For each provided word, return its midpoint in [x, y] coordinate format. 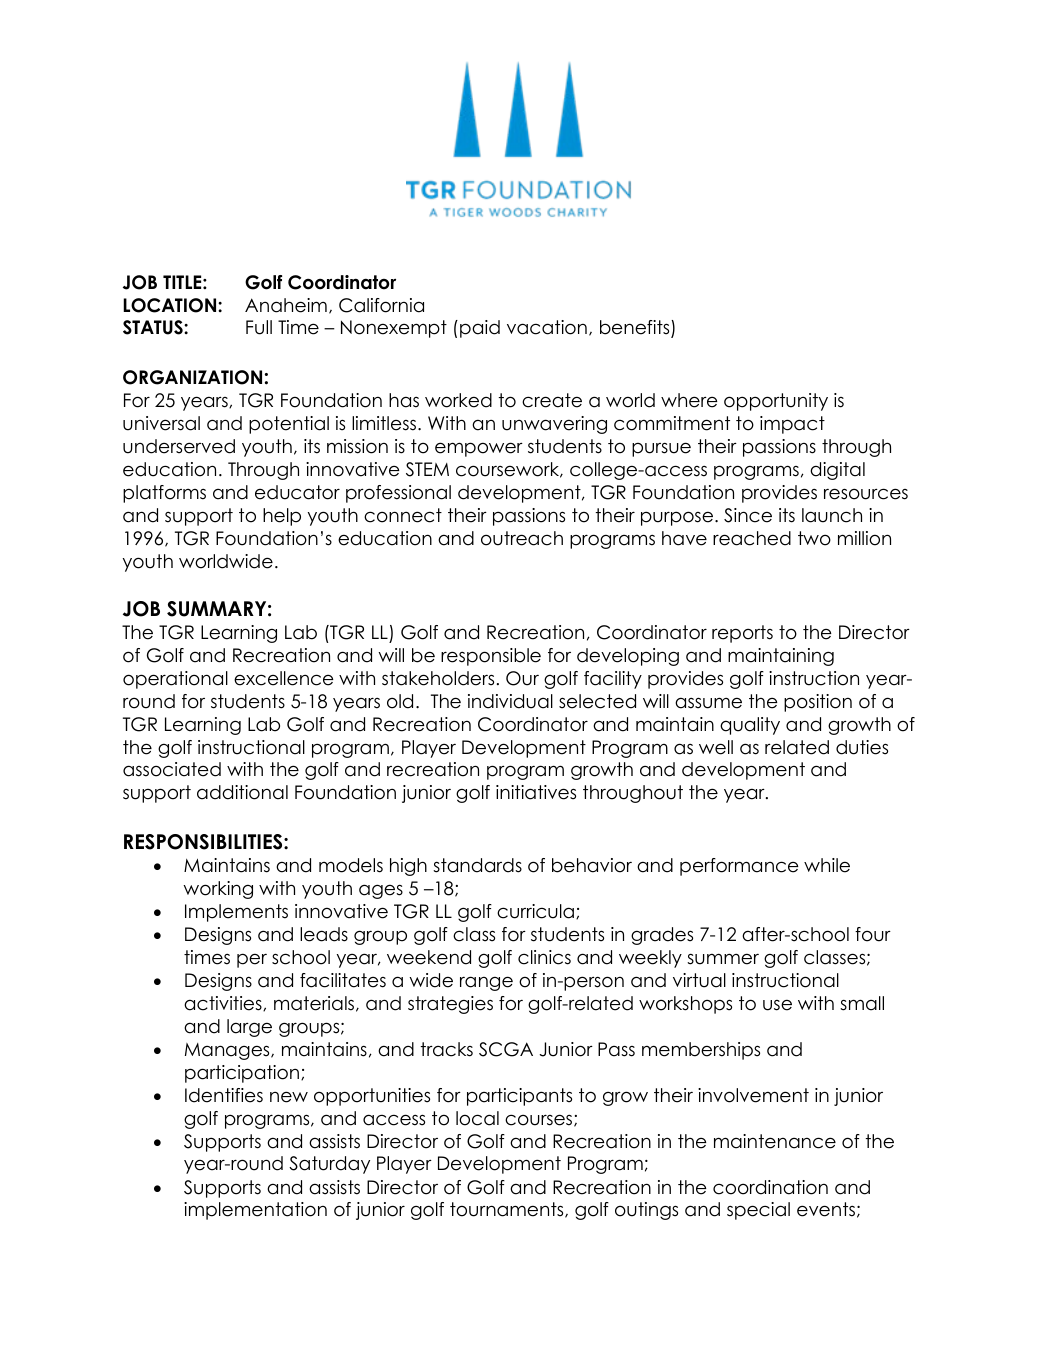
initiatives [536, 792]
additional [242, 792]
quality [750, 726]
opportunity [776, 402]
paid [480, 329]
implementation [255, 1211]
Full [259, 327]
